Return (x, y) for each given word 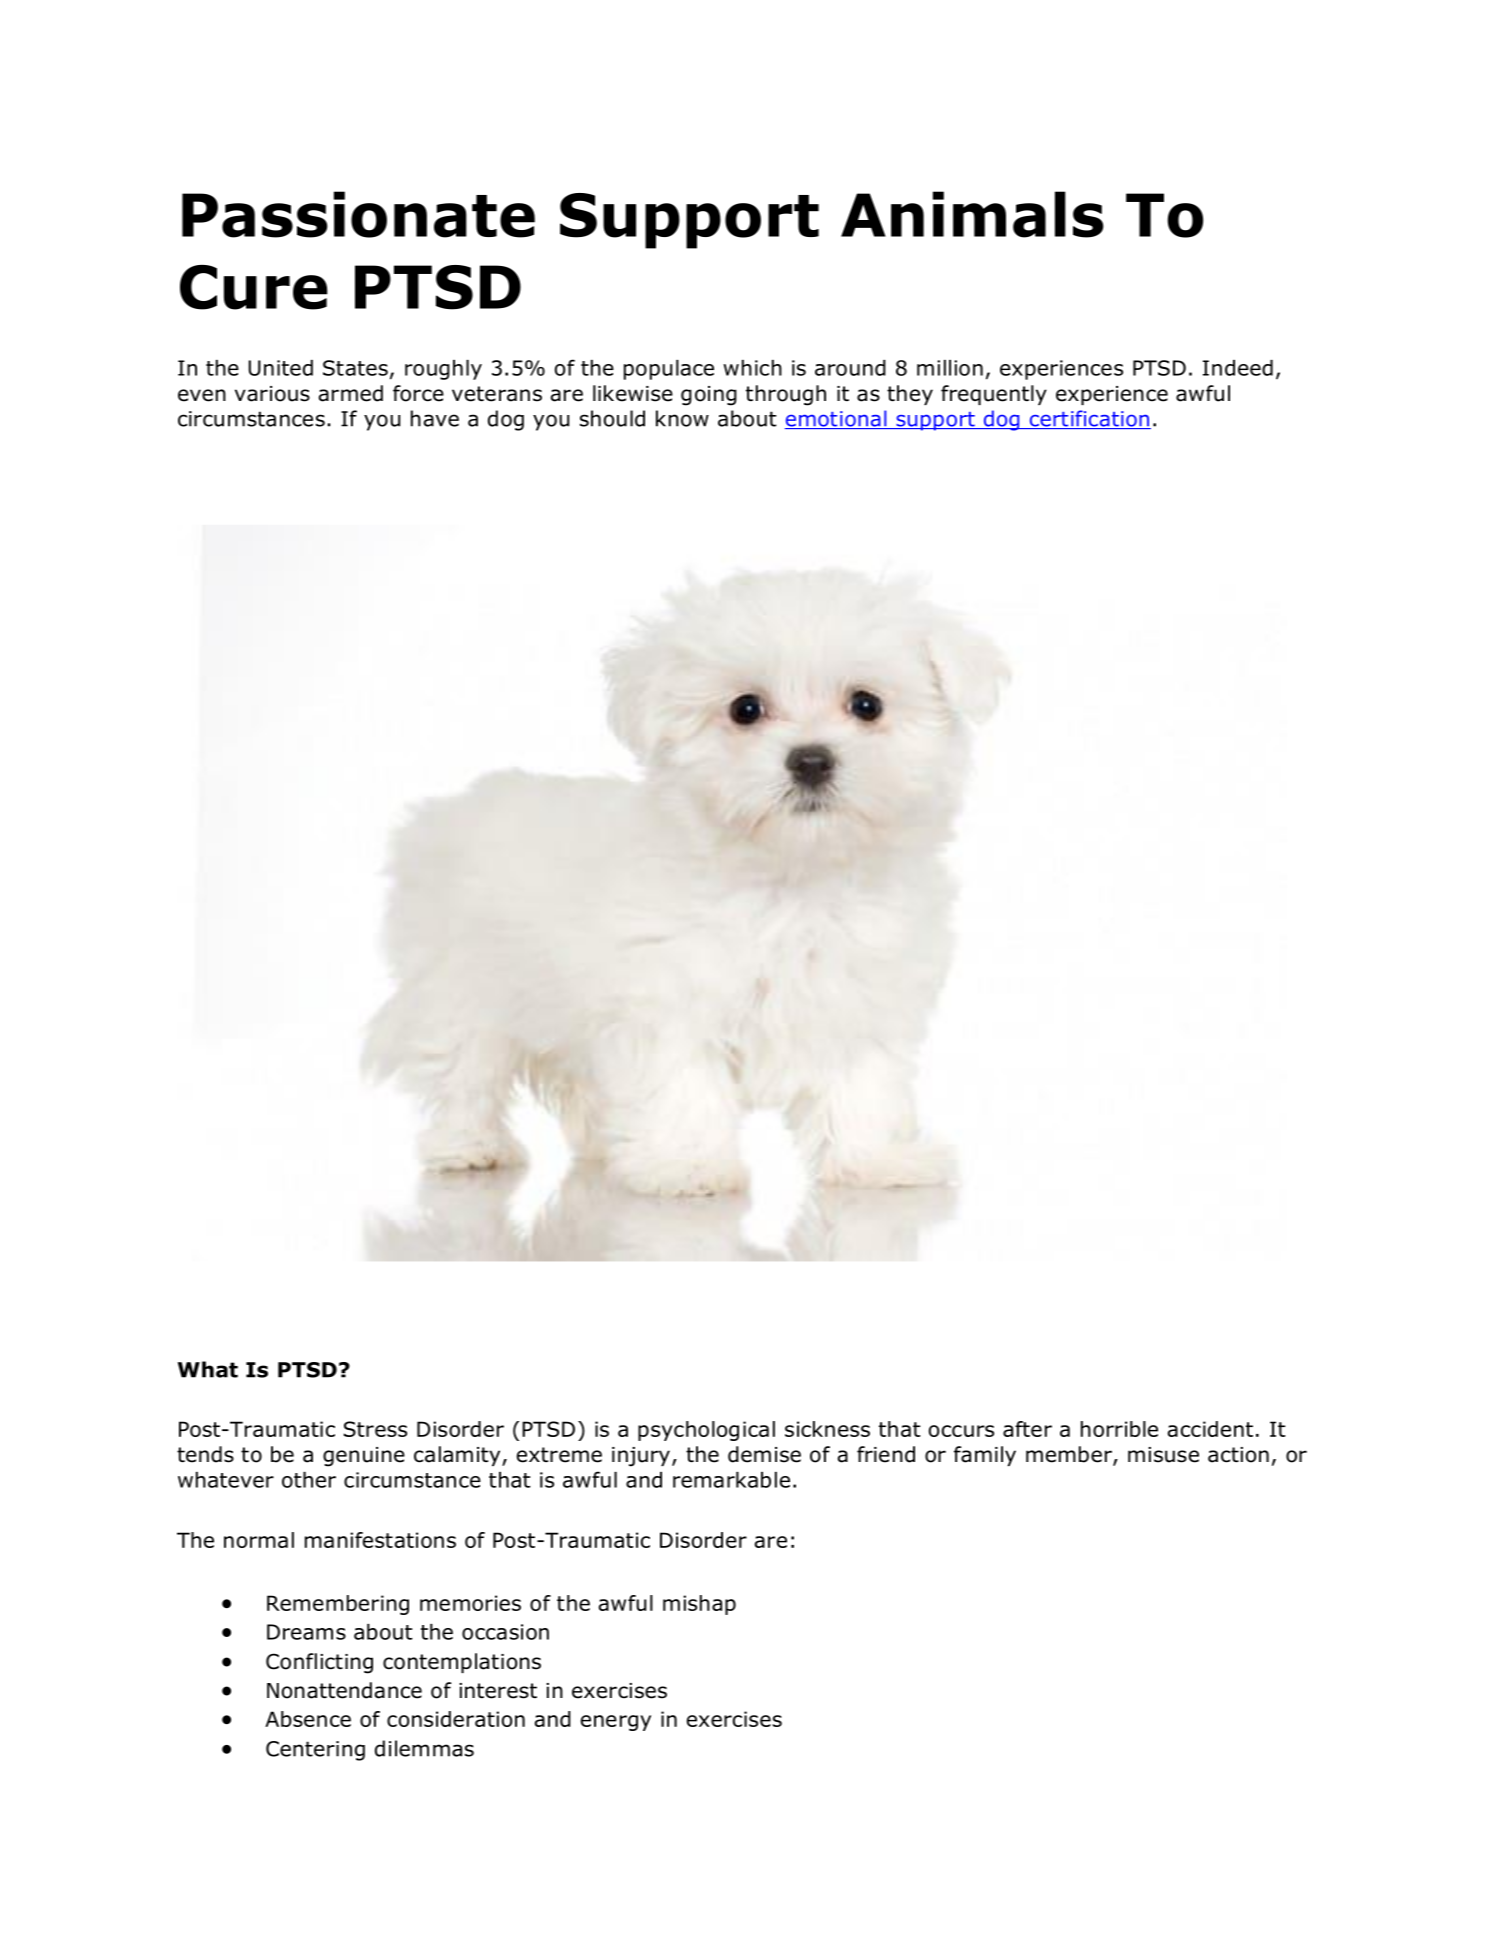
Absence (308, 1719)
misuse (1163, 1455)
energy (616, 1723)
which (752, 368)
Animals (972, 214)
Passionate (358, 214)
